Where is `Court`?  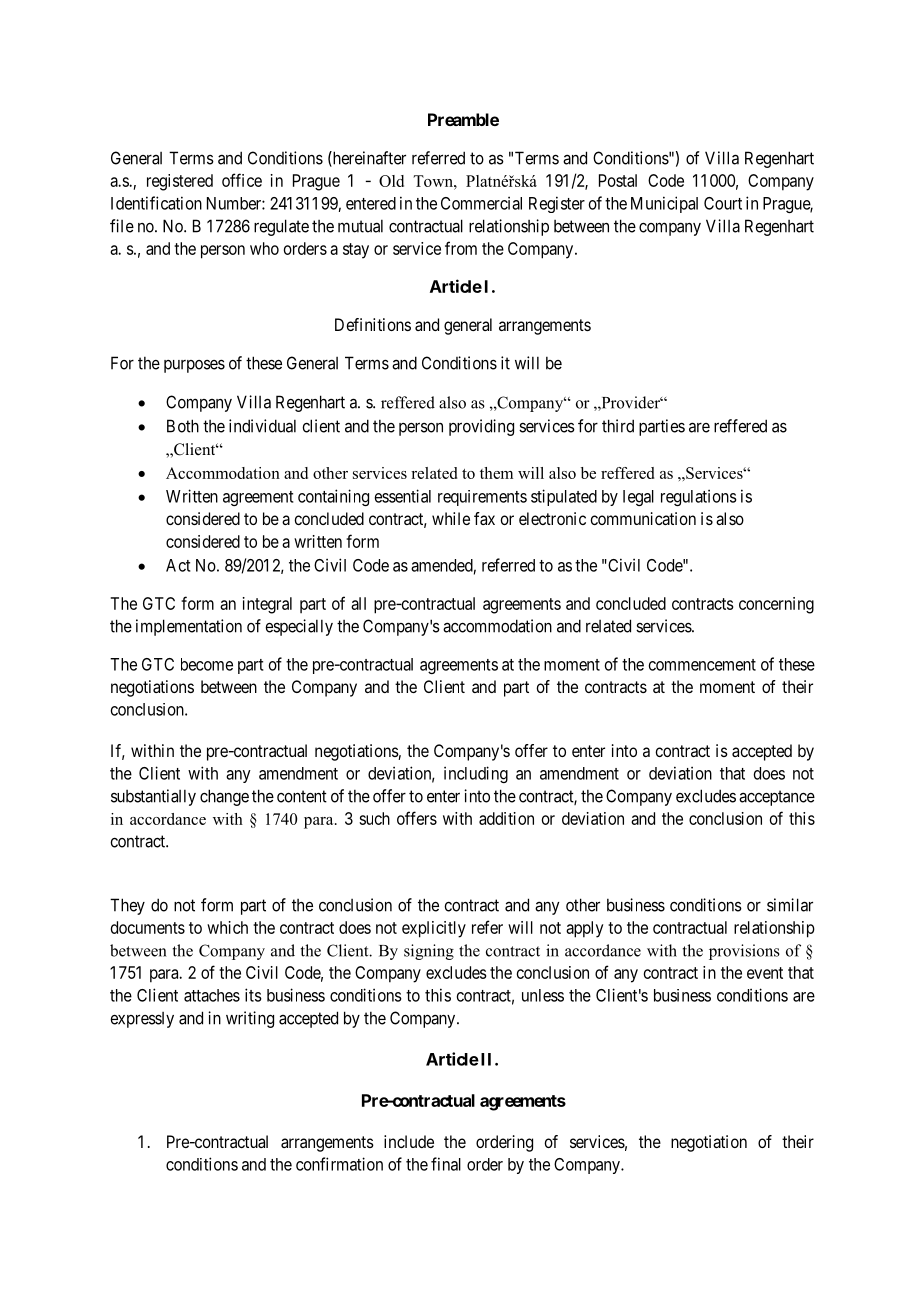 Court is located at coordinates (723, 203).
